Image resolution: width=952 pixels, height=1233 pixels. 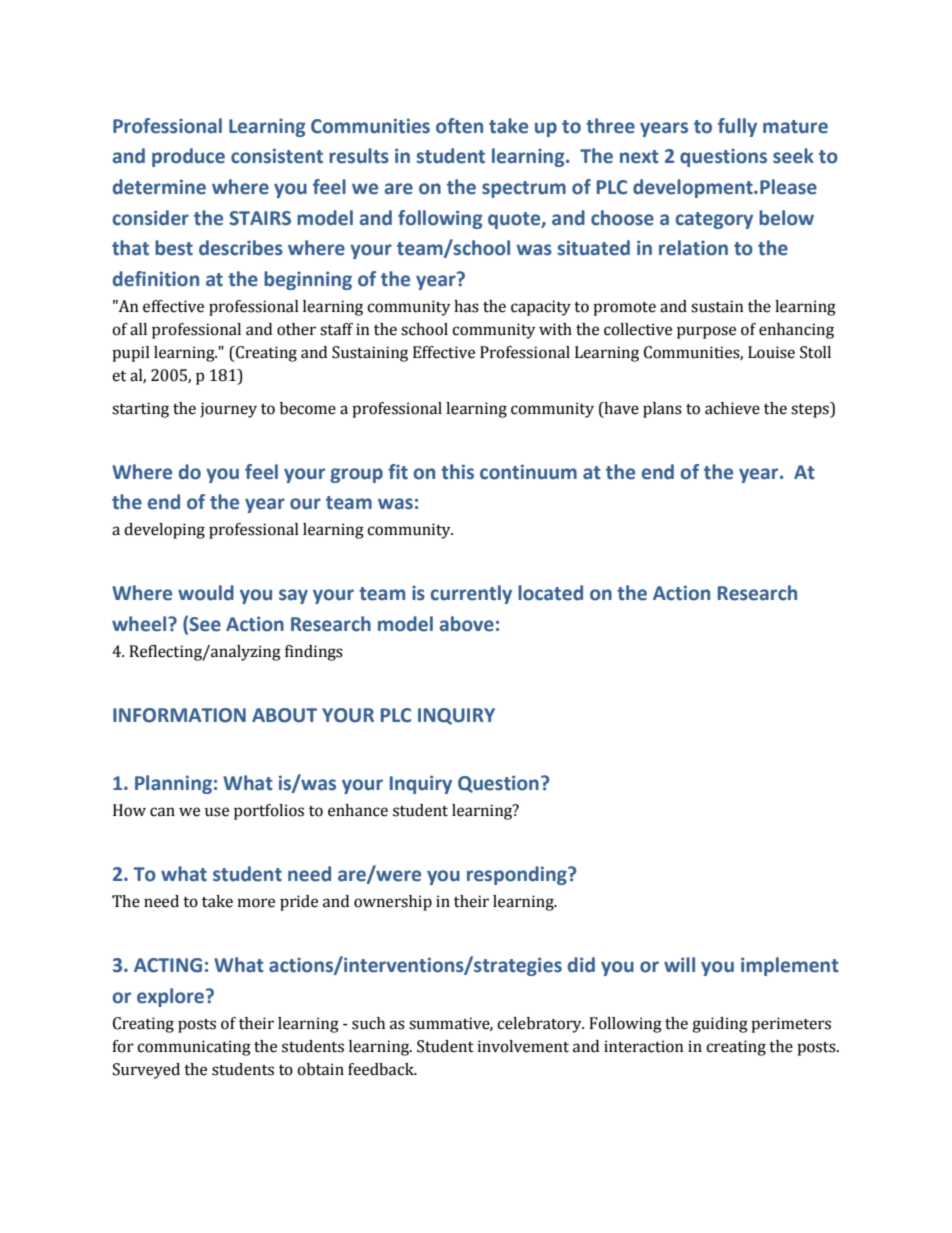 I want to click on often, so click(x=459, y=126).
